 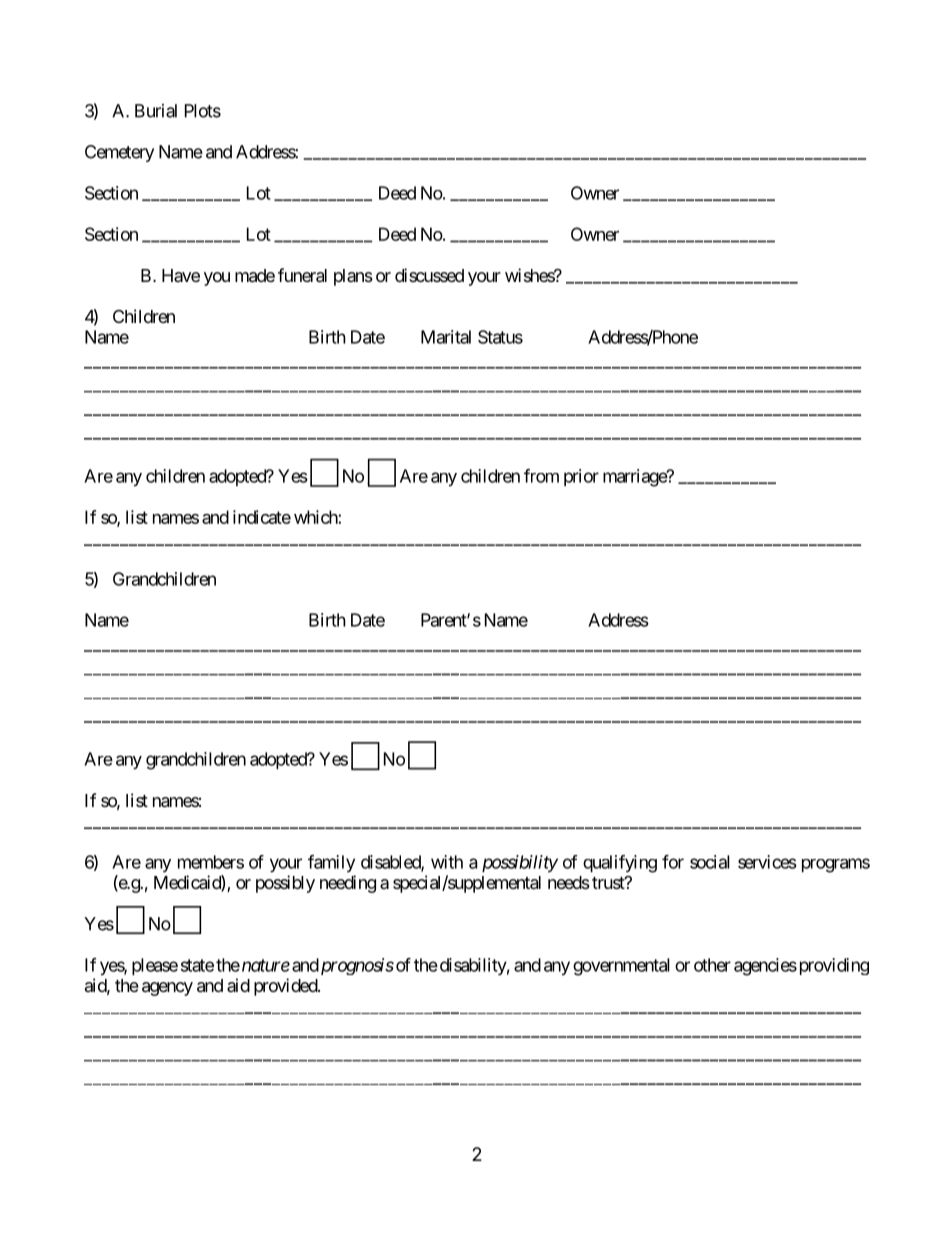 I want to click on agencies, so click(x=765, y=967).
